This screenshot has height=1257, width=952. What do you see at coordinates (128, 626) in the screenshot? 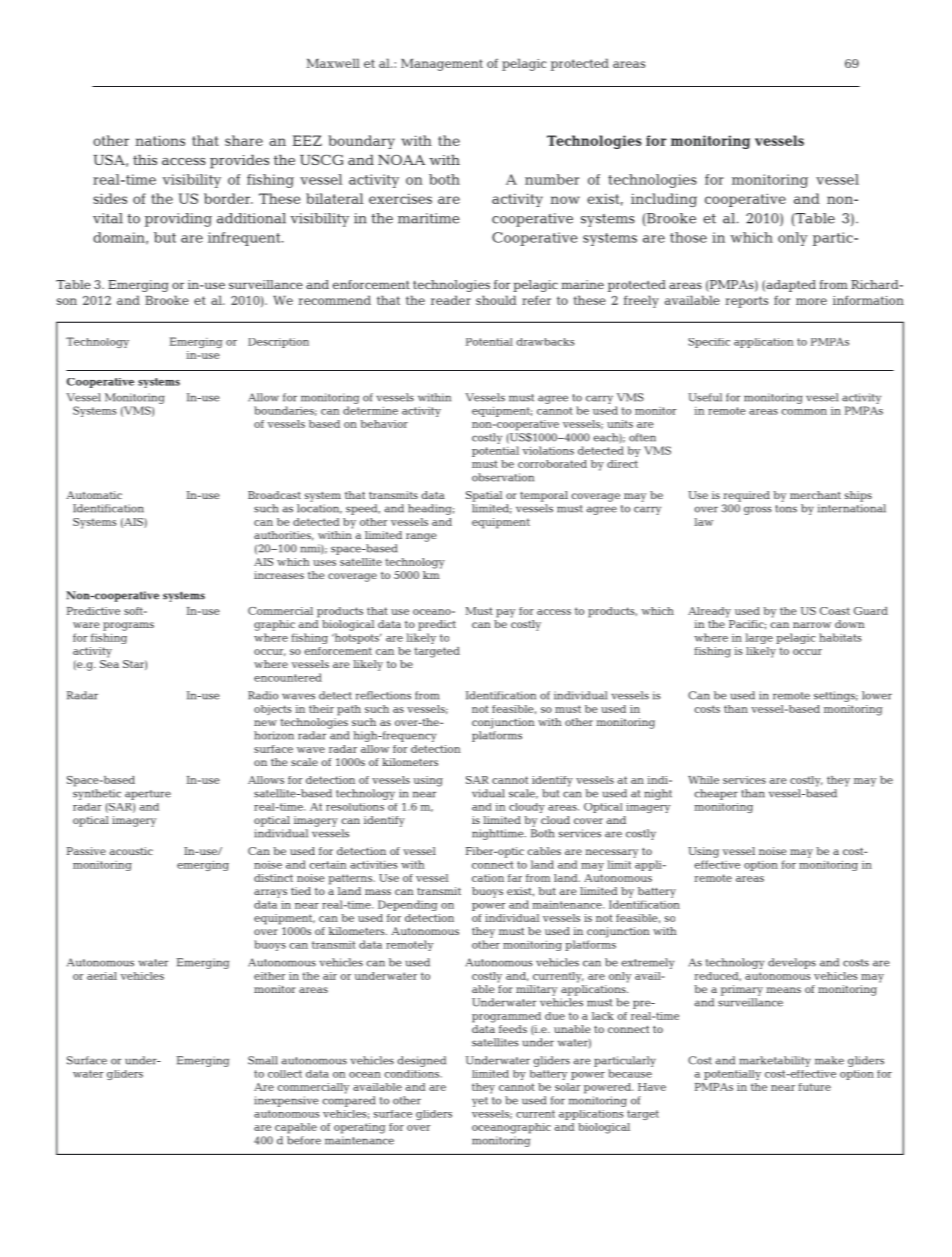
I see `programs` at bounding box center [128, 626].
